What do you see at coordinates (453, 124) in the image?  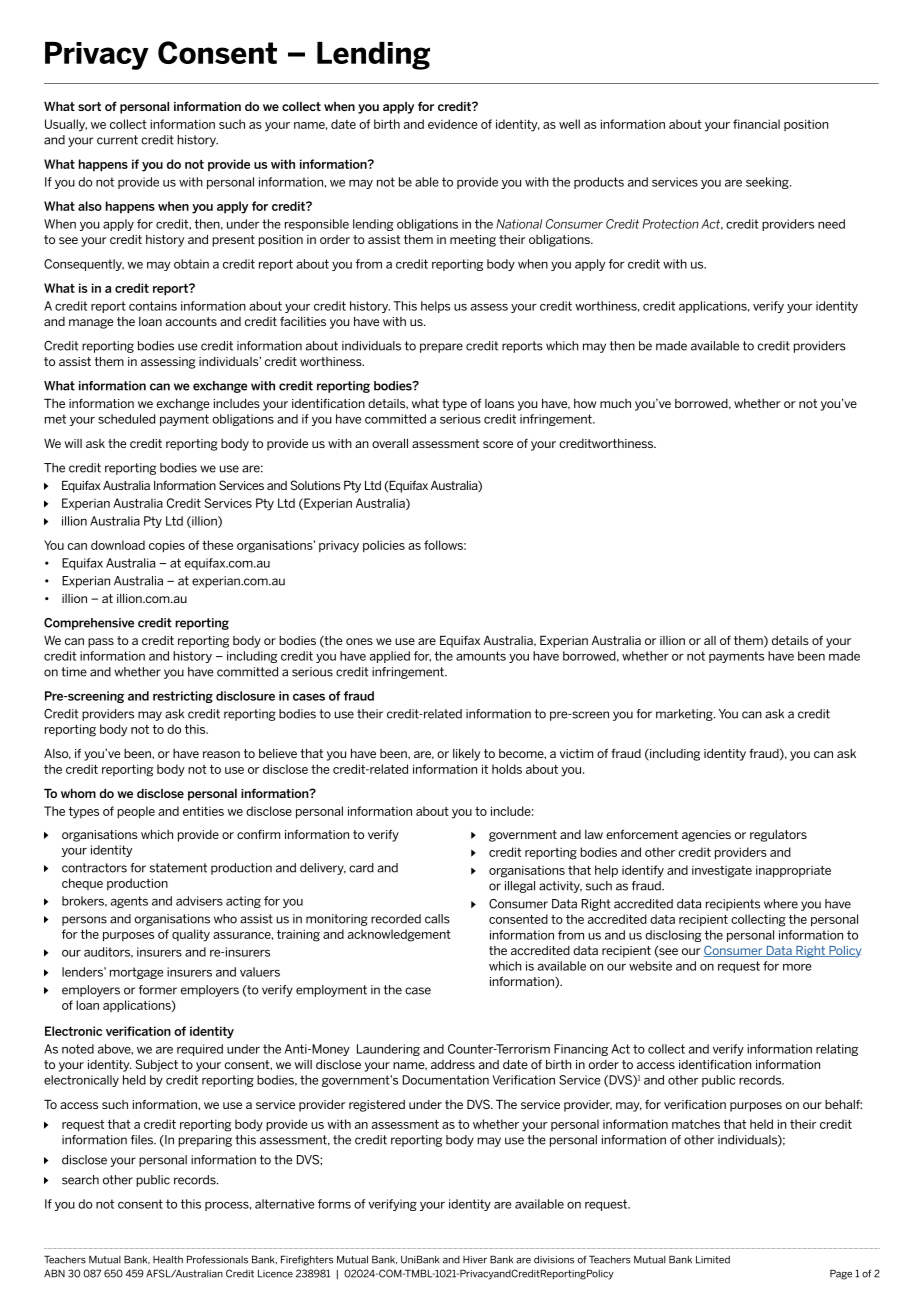 I see `evidence` at bounding box center [453, 124].
